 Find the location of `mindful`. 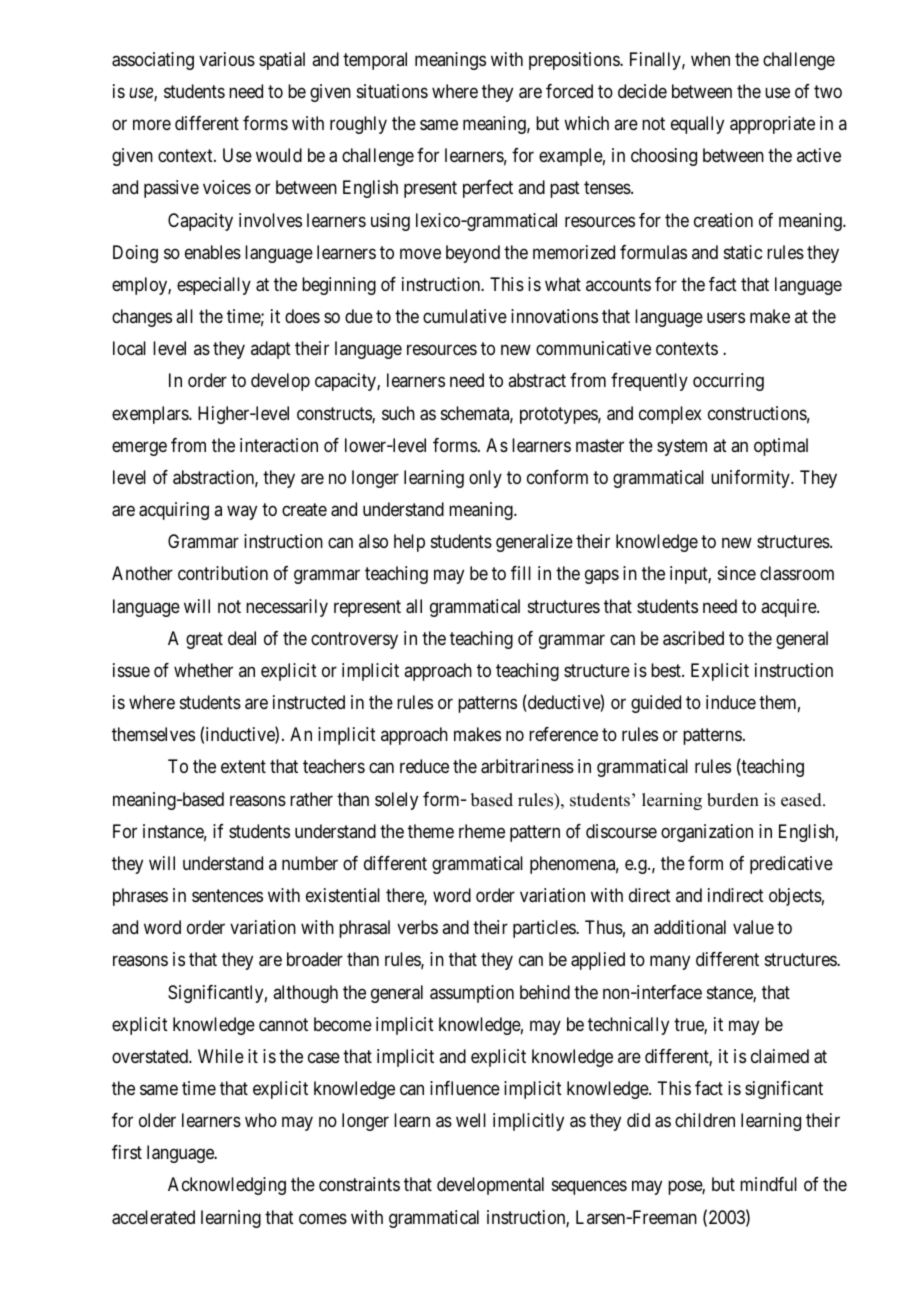

mindful is located at coordinates (768, 1184).
